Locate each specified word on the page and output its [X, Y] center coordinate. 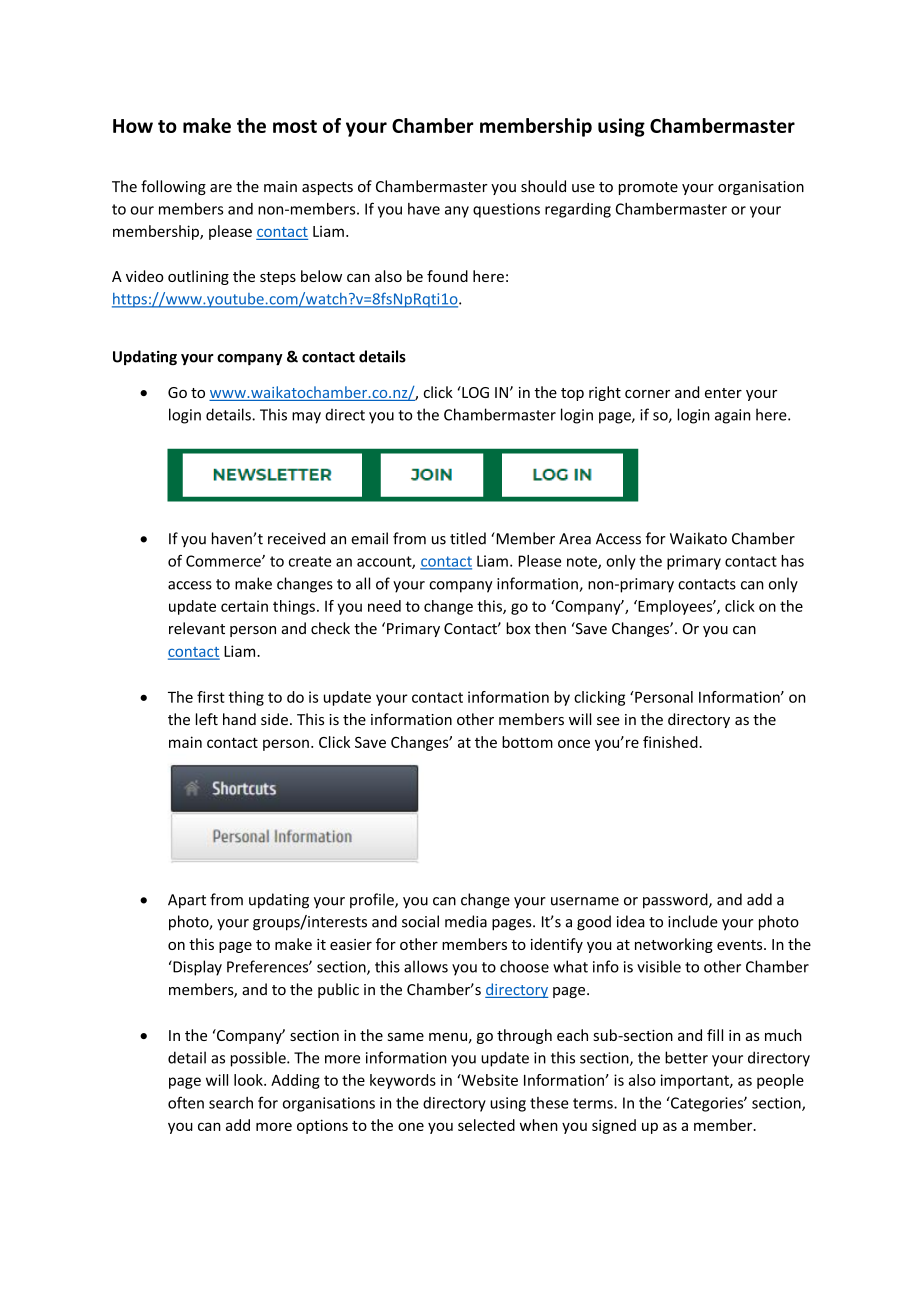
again [733, 416]
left [207, 719]
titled [468, 538]
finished [671, 742]
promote [648, 188]
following [173, 187]
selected [486, 1125]
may [306, 418]
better [686, 1057]
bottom [527, 742]
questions [506, 210]
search [231, 1103]
